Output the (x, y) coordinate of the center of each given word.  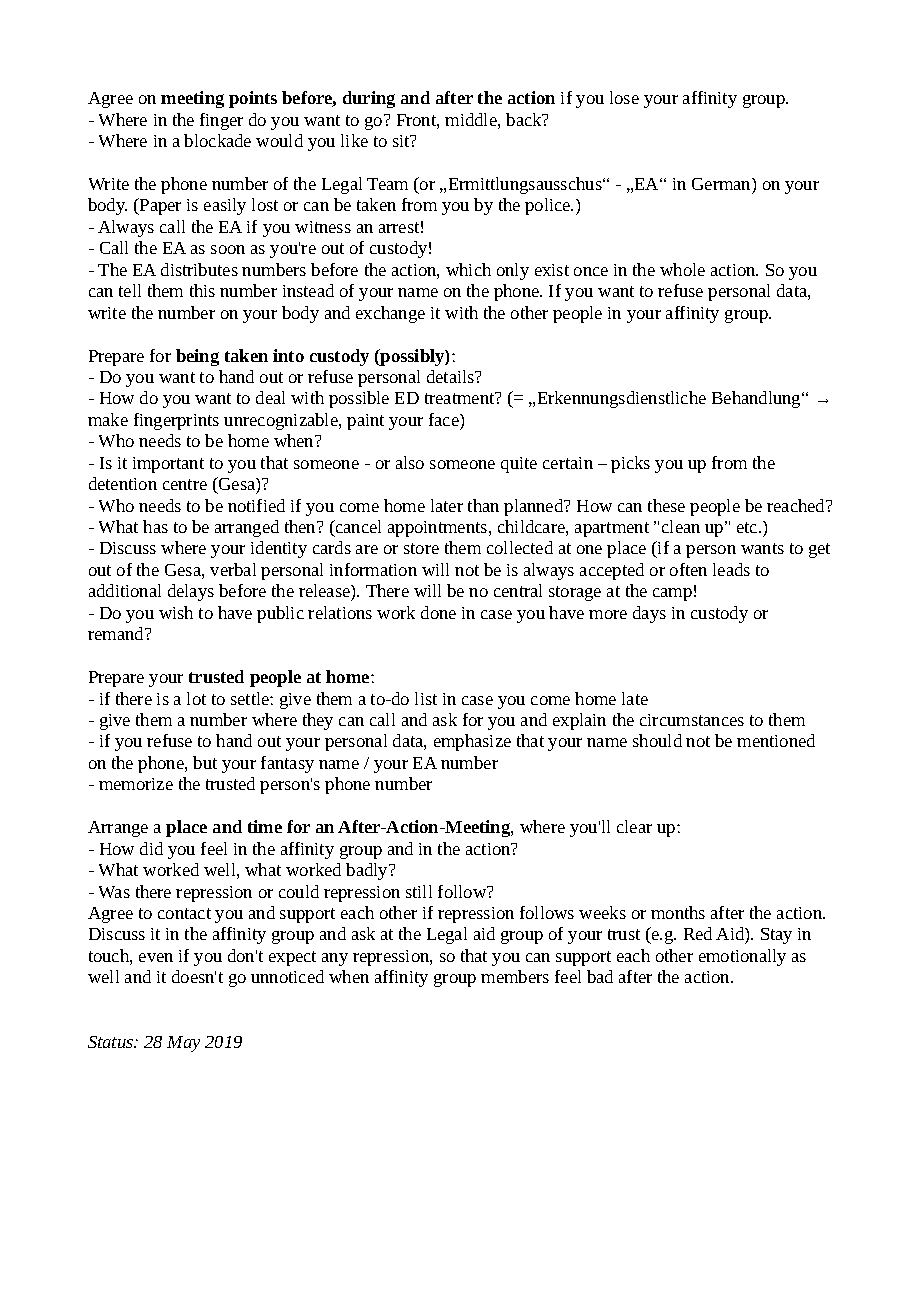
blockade (217, 140)
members (515, 976)
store (421, 548)
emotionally (742, 957)
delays (191, 592)
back (525, 119)
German (722, 184)
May (183, 1044)
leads (731, 569)
